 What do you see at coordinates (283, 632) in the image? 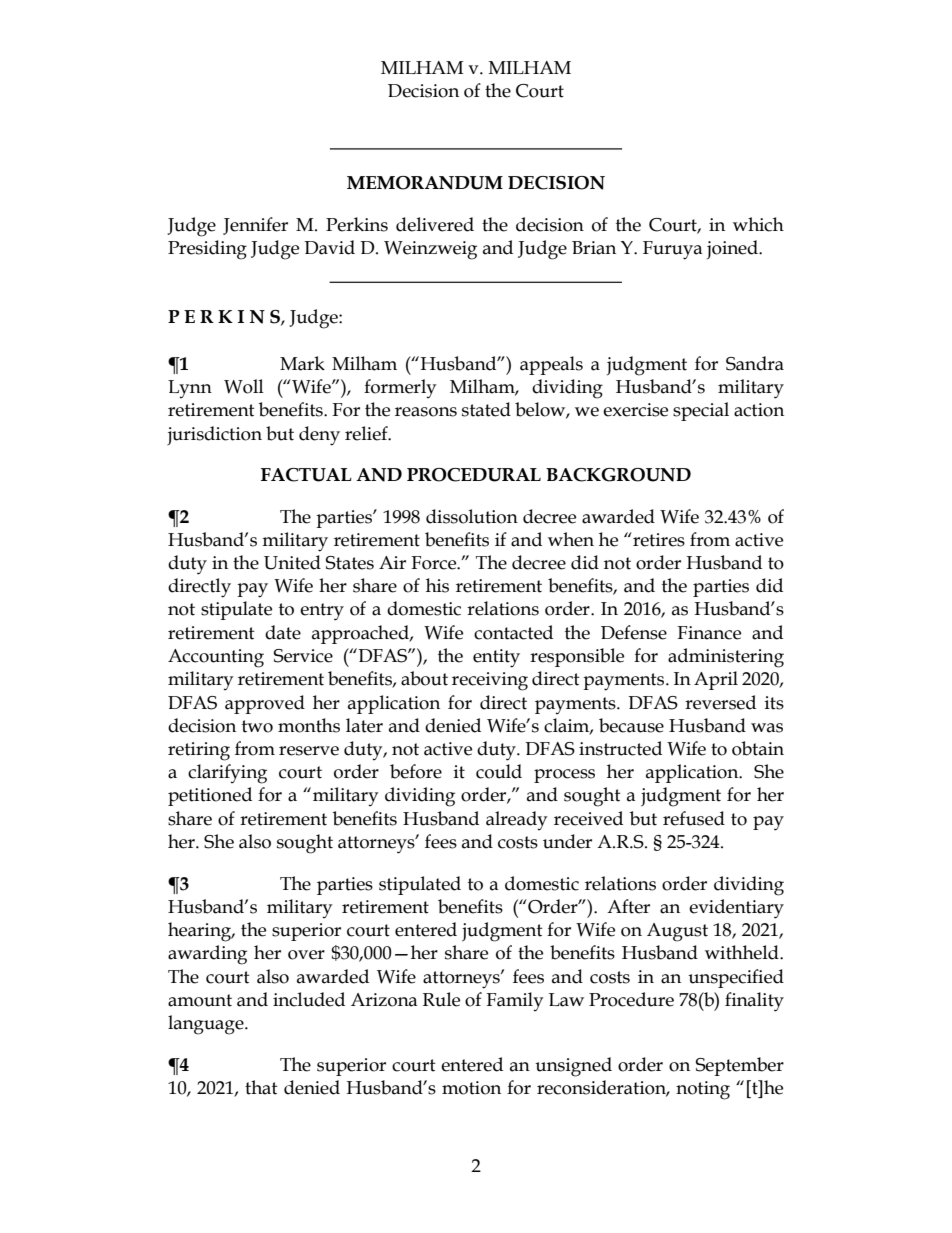
I see `date` at bounding box center [283, 632].
